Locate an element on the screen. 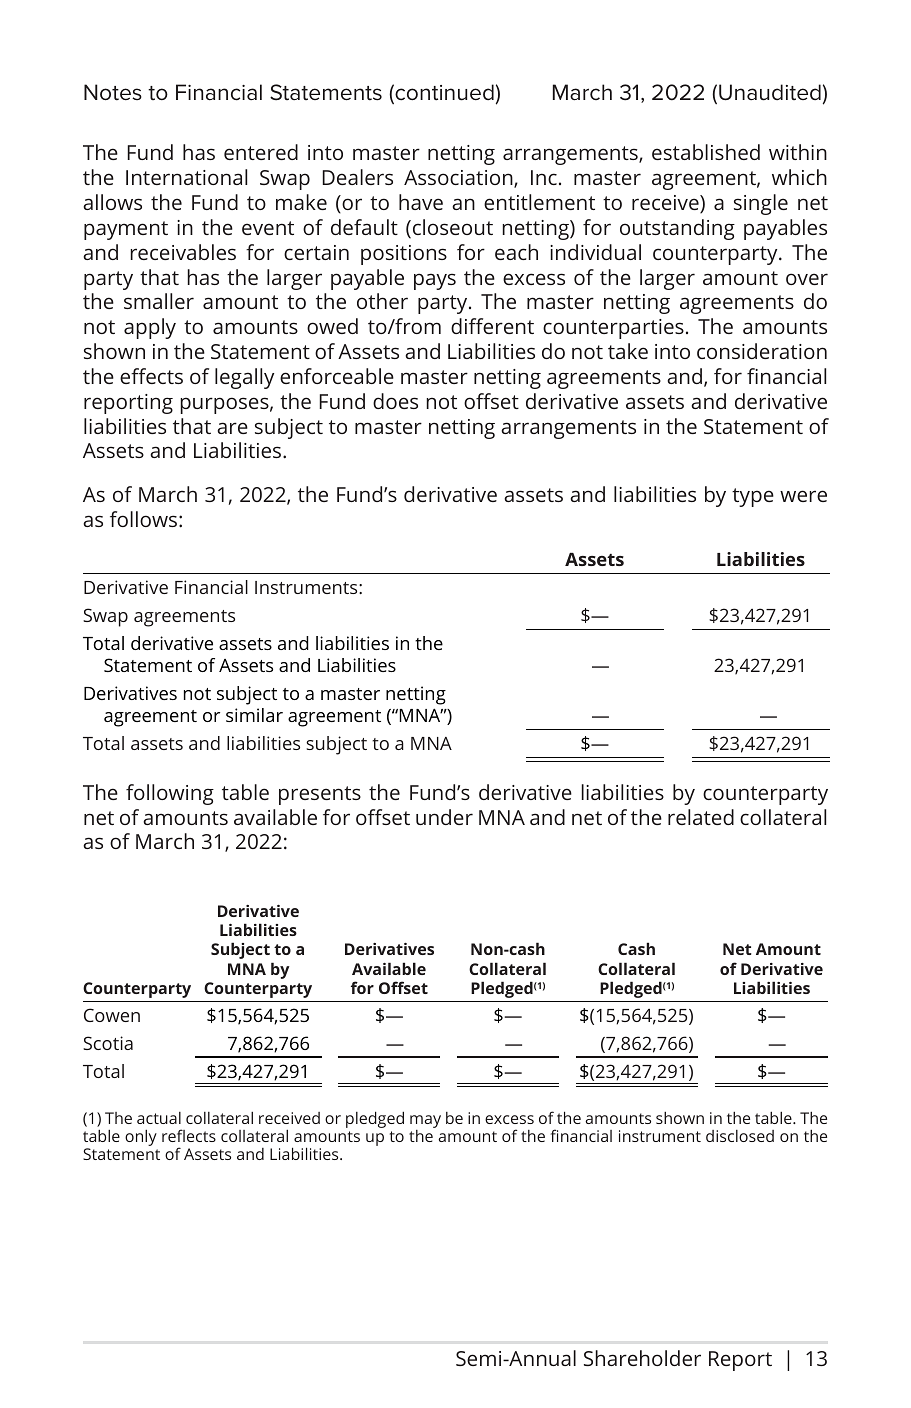 The width and height of the screenshot is (911, 1408). reflects is located at coordinates (189, 1135).
